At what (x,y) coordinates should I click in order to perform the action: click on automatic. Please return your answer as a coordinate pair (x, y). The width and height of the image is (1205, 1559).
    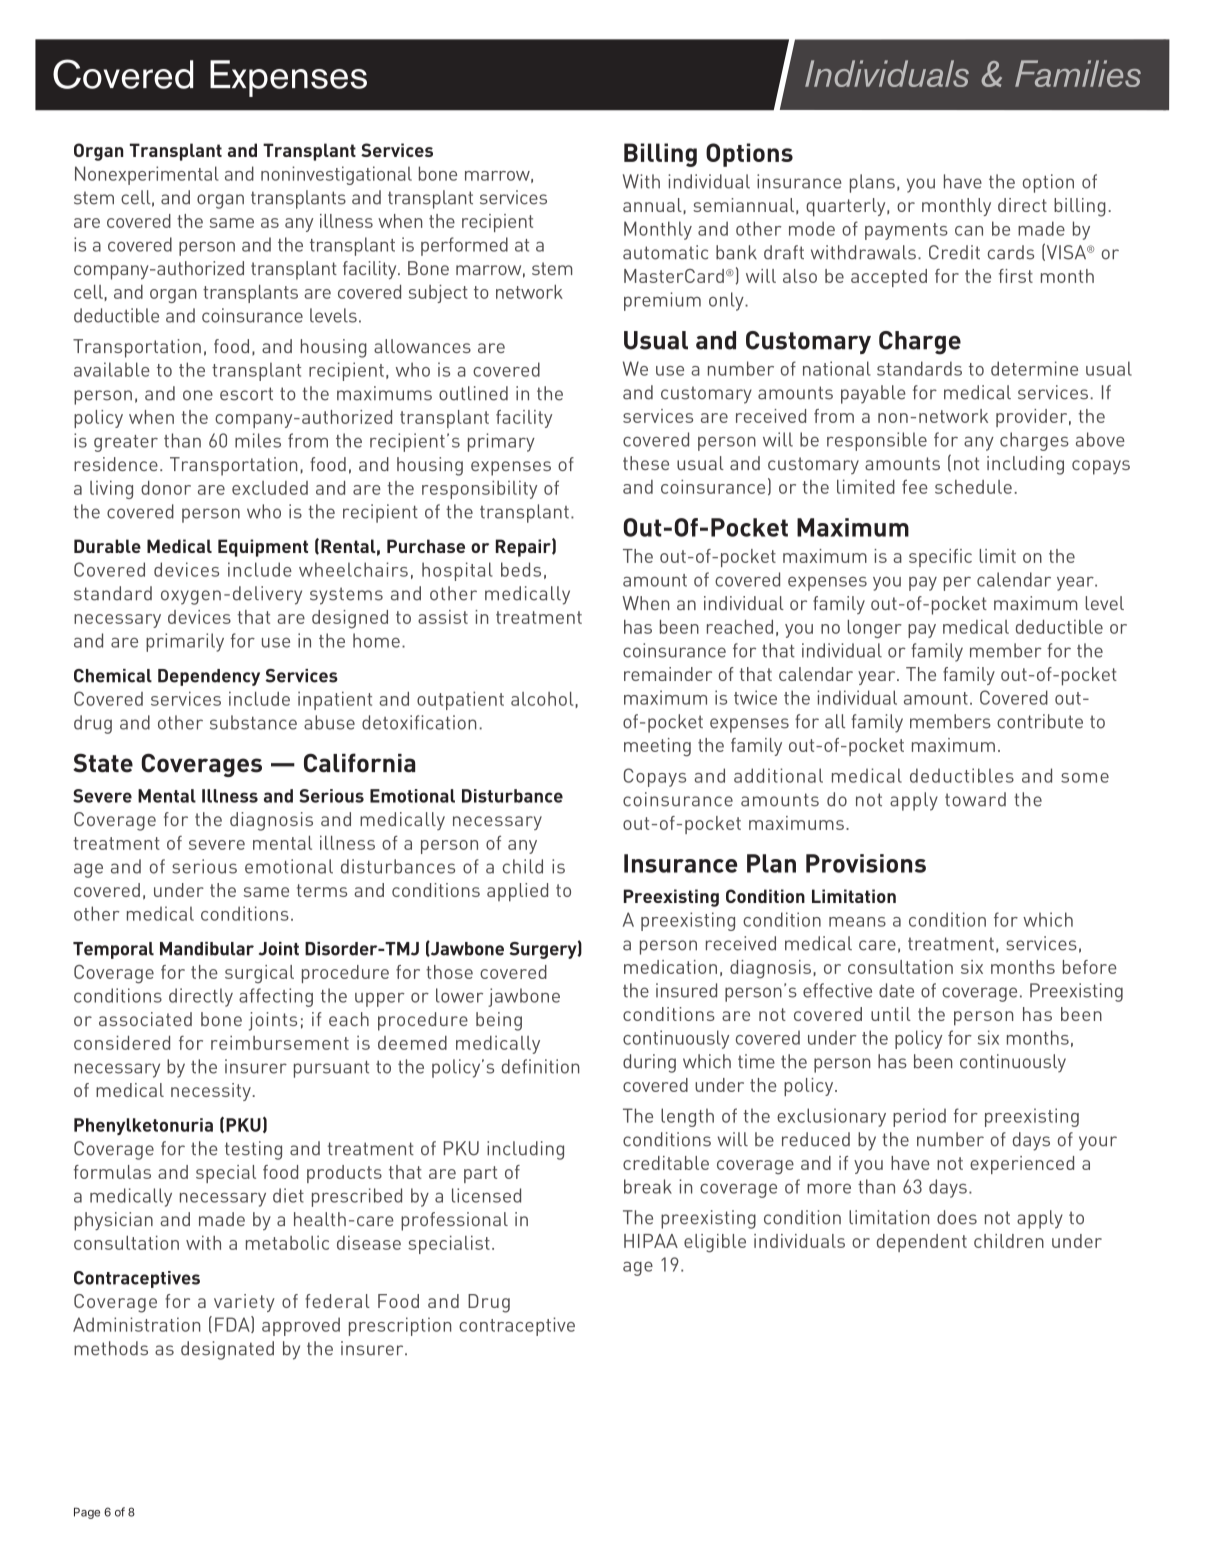
    Looking at the image, I should click on (665, 252).
